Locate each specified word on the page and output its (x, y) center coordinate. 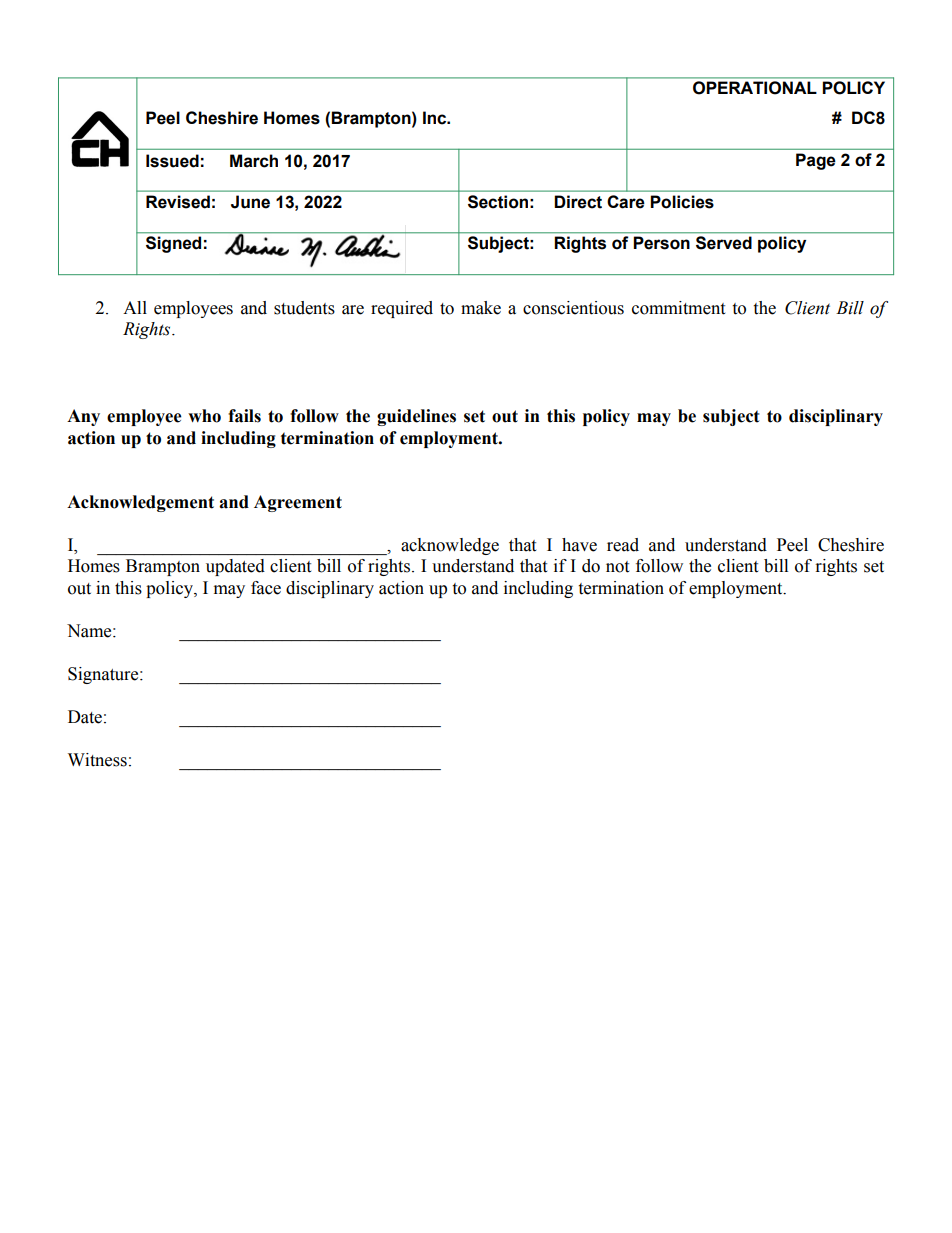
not (617, 567)
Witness (97, 760)
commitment (678, 308)
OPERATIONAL (755, 87)
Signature (104, 675)
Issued (172, 161)
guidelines (416, 417)
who (204, 416)
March (254, 161)
